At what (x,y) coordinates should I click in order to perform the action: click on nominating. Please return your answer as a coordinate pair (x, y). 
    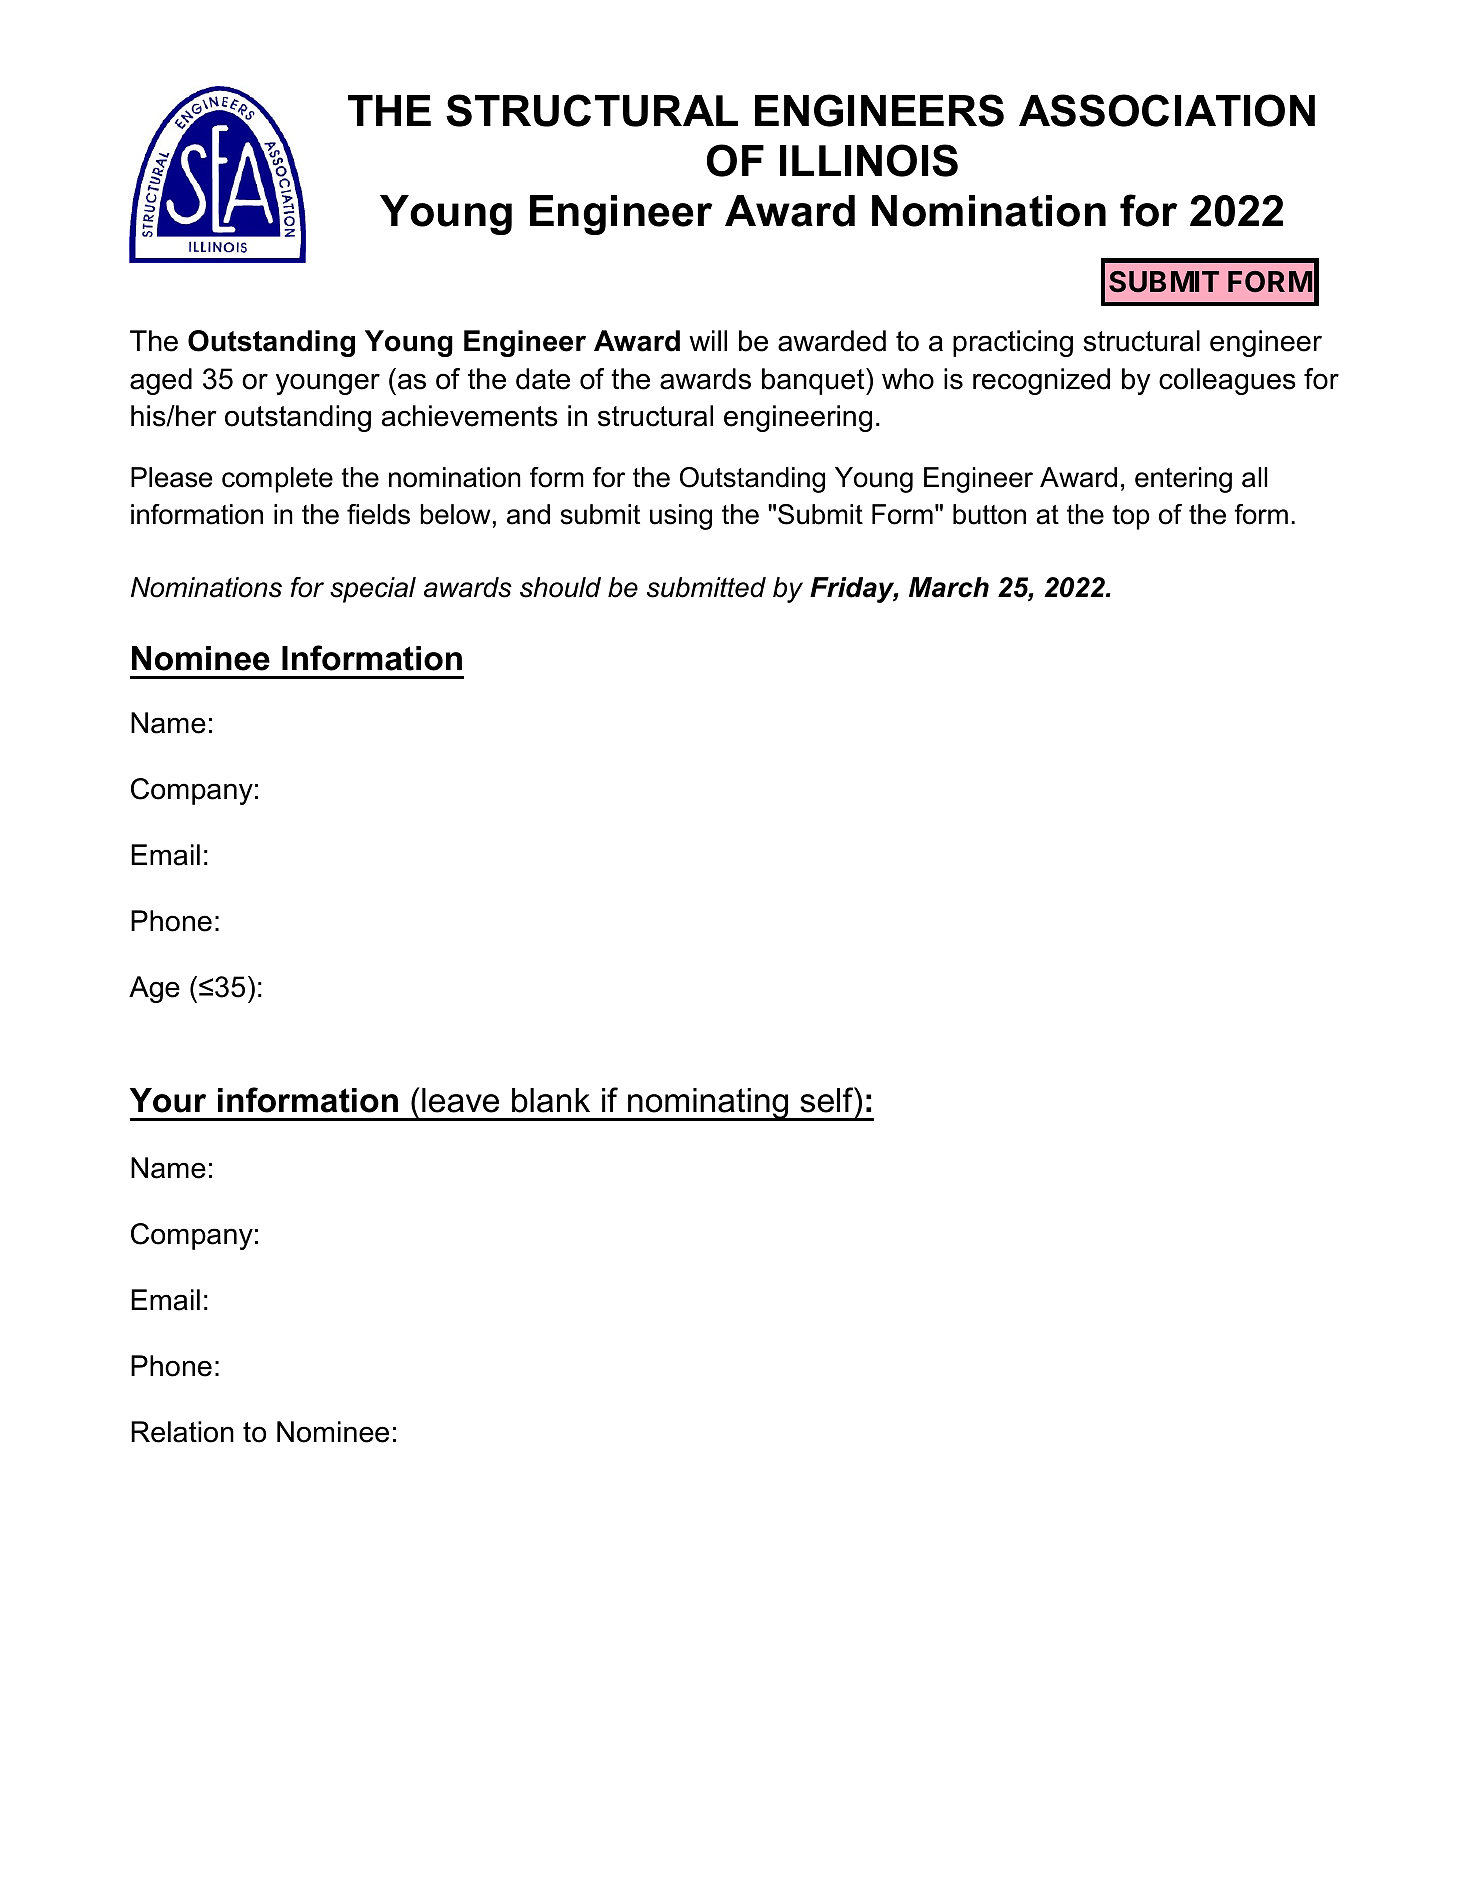
    Looking at the image, I should click on (708, 1104).
